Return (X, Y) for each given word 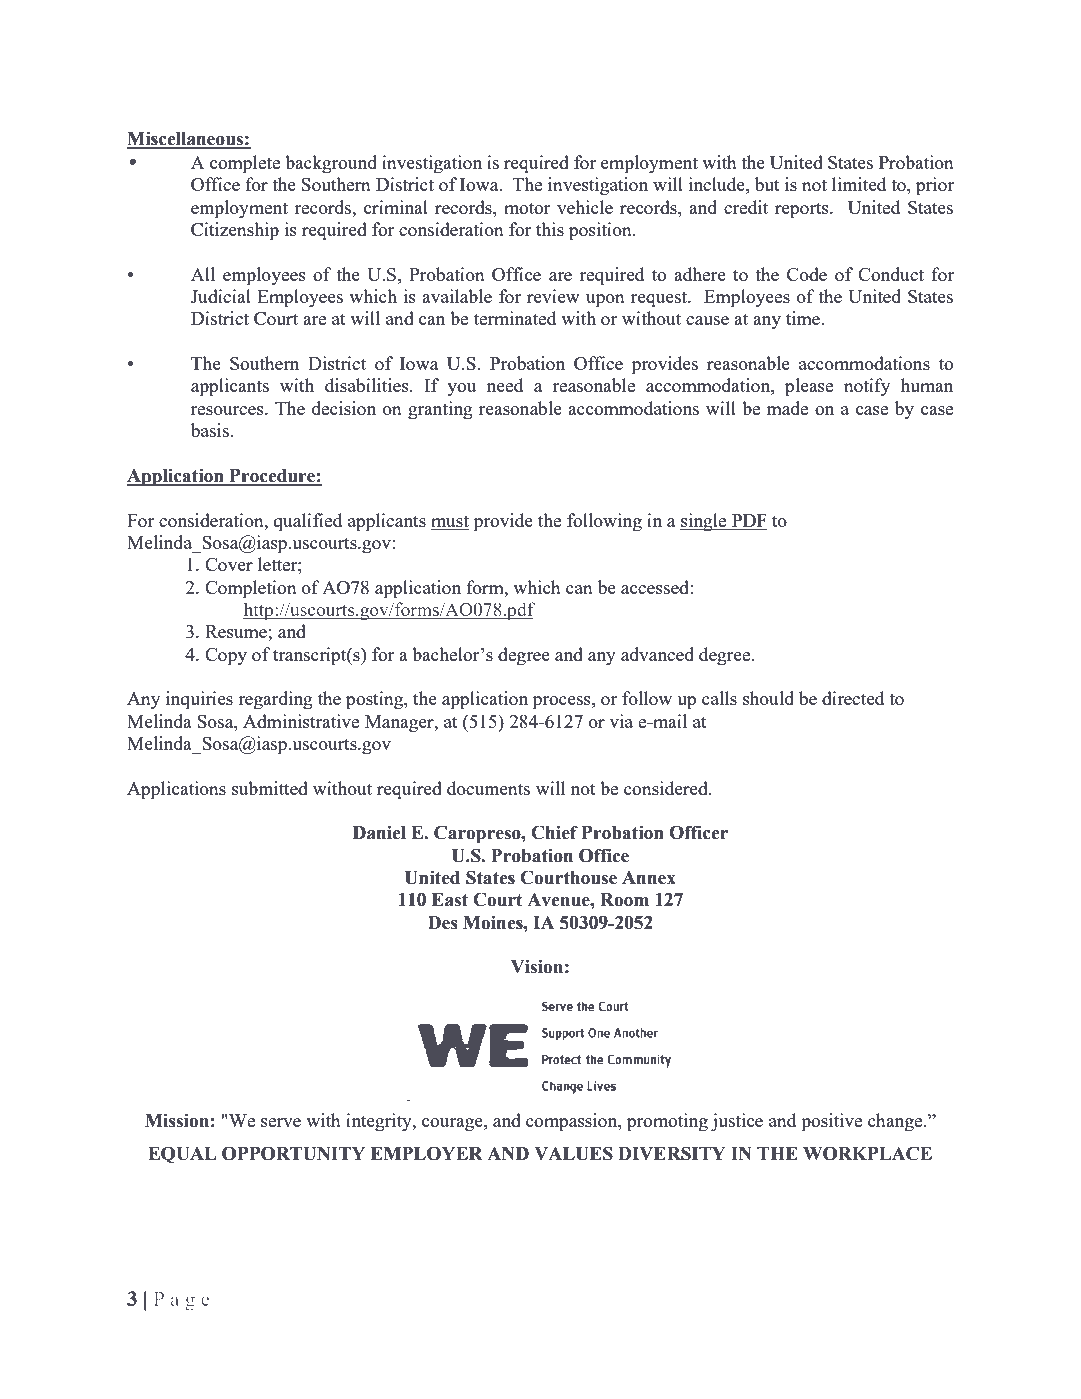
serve (281, 1122)
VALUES (573, 1153)
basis (211, 430)
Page (182, 1301)
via (621, 721)
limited (859, 184)
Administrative (301, 721)
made (787, 408)
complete (245, 164)
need (505, 385)
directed (853, 698)
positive (831, 1122)
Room (624, 900)
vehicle (585, 207)
